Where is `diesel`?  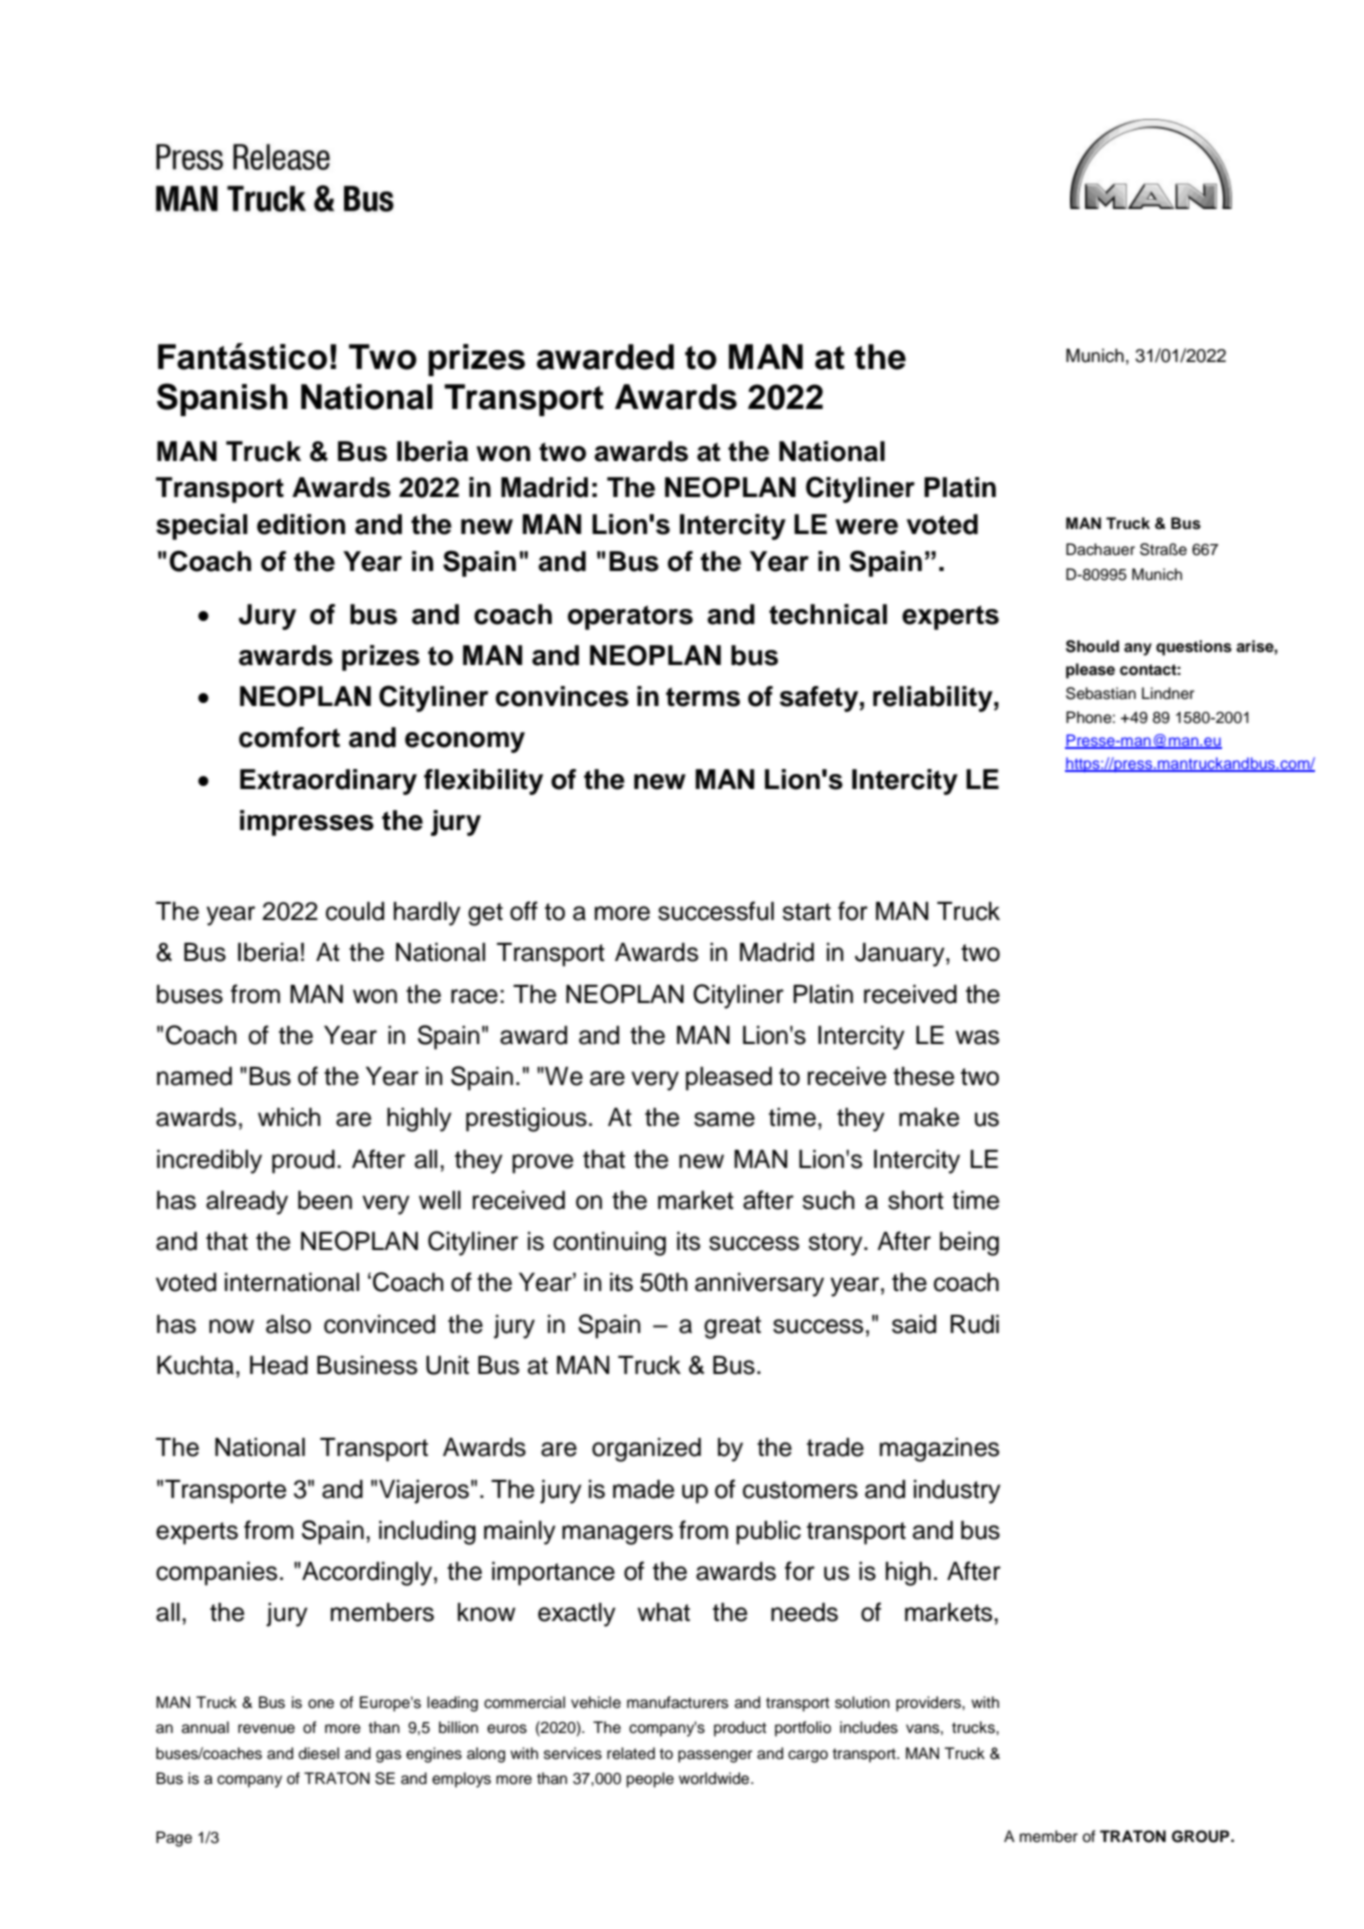 diesel is located at coordinates (318, 1753).
